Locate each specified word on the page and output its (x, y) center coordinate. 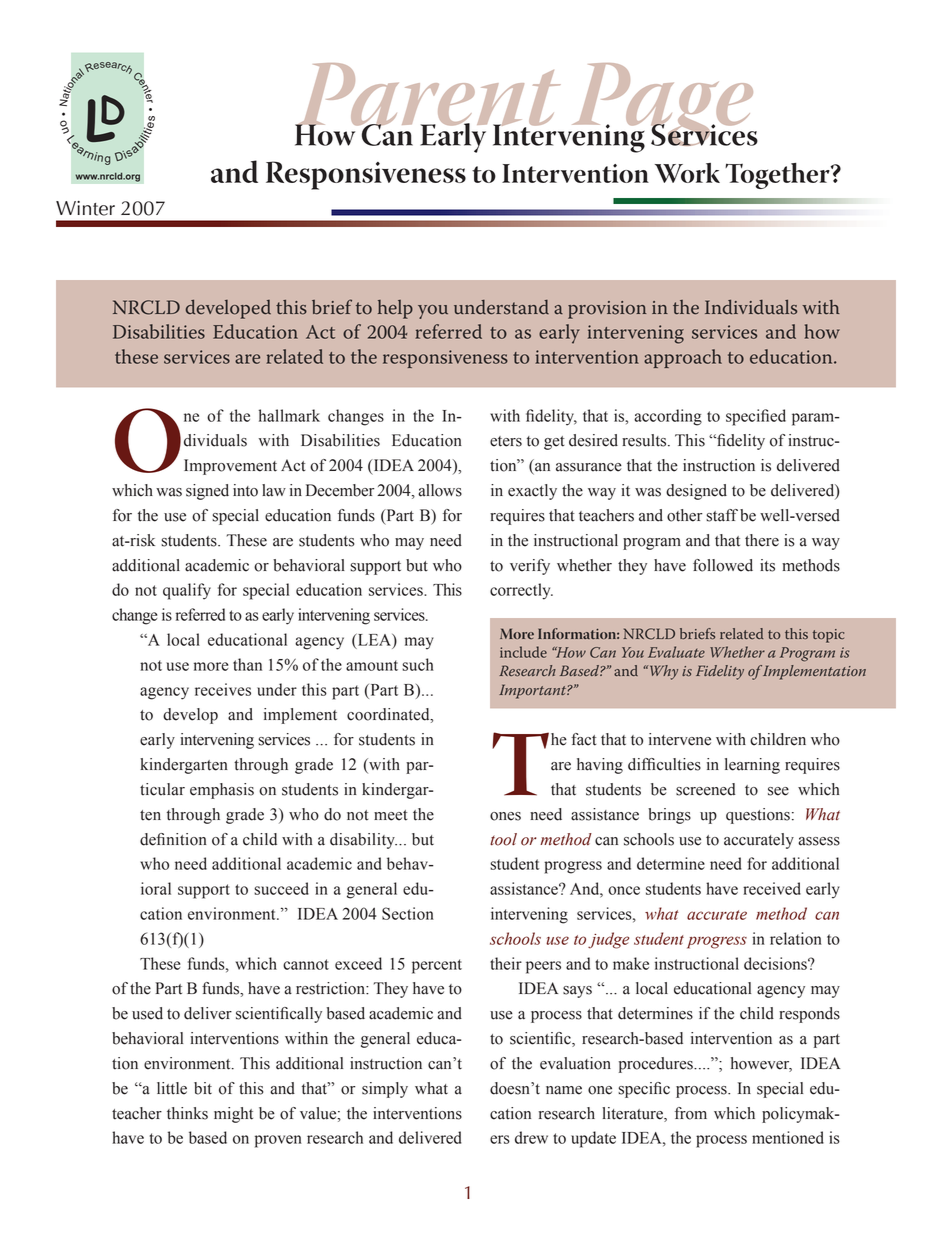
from (691, 1113)
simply (385, 1090)
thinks (187, 1113)
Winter (85, 208)
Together (778, 176)
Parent (428, 96)
